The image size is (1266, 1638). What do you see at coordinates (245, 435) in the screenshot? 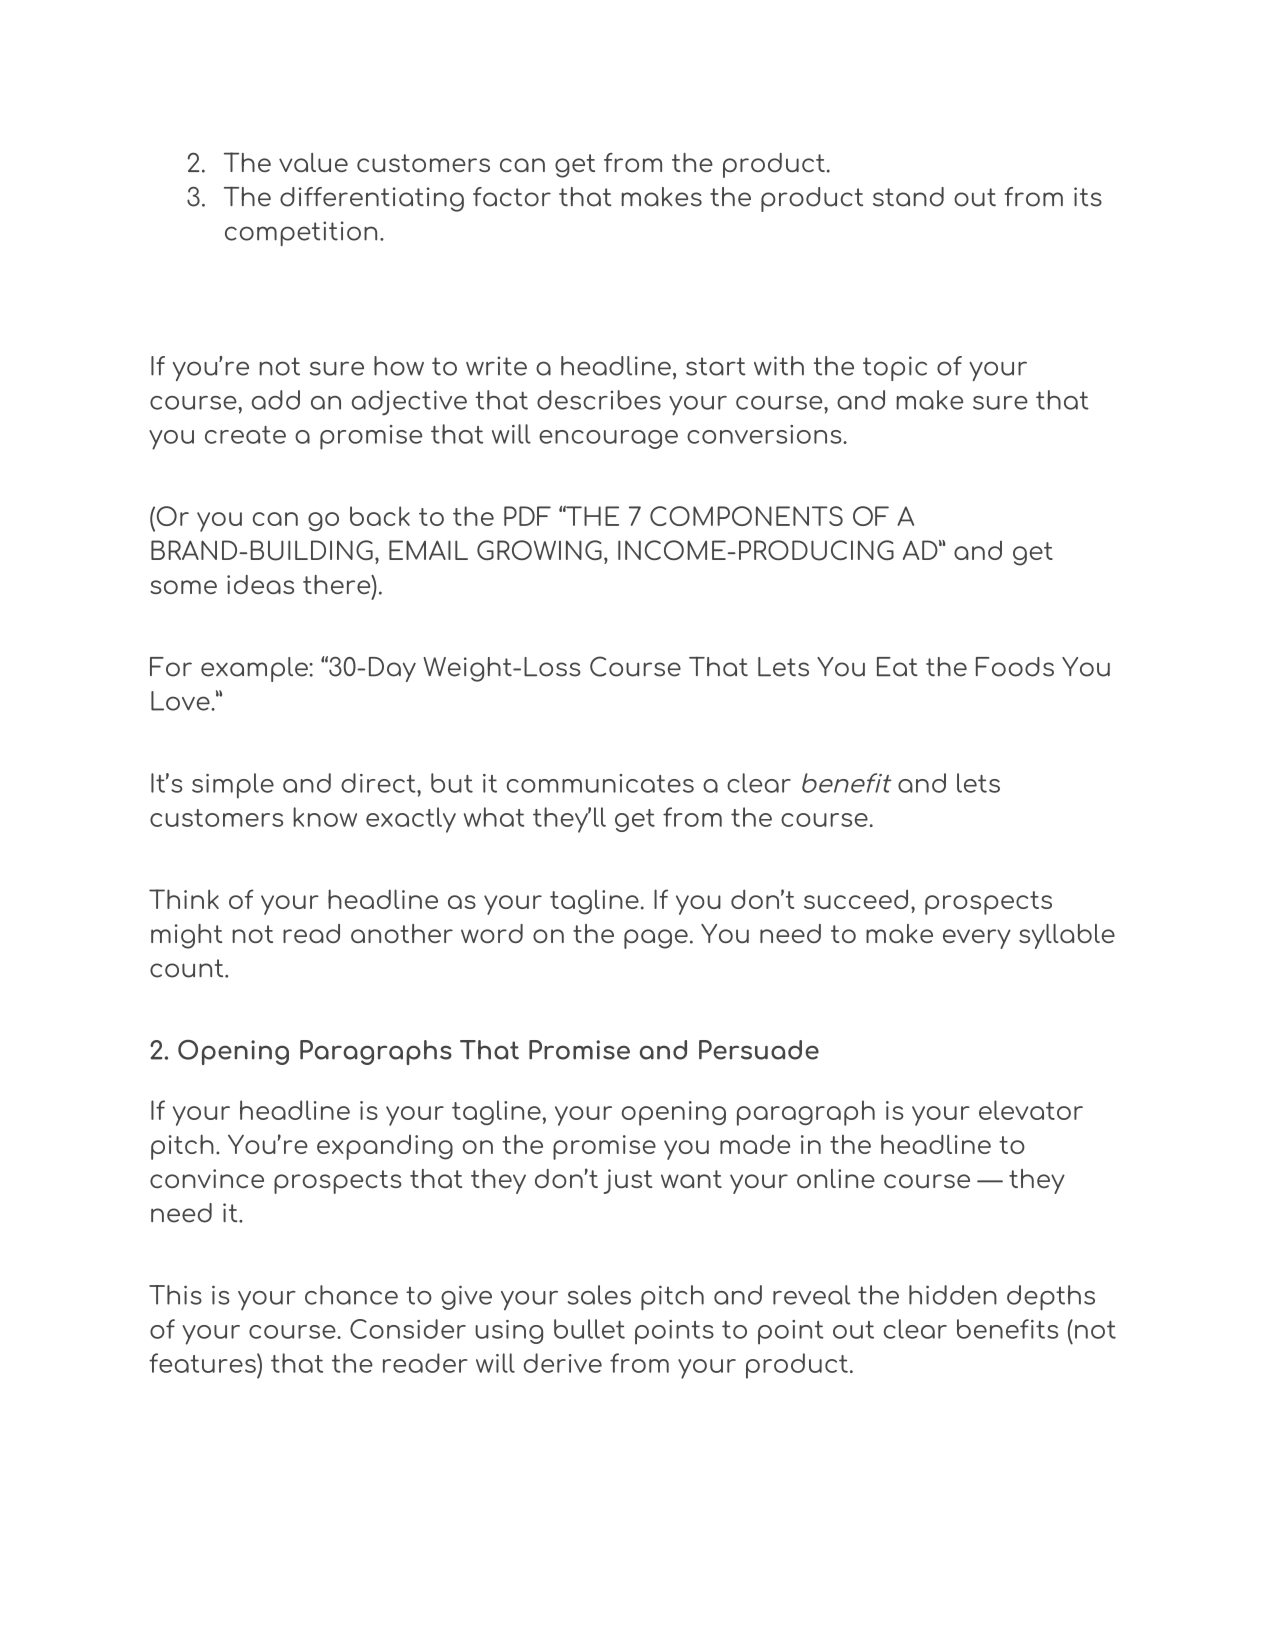
I see `create` at bounding box center [245, 435].
